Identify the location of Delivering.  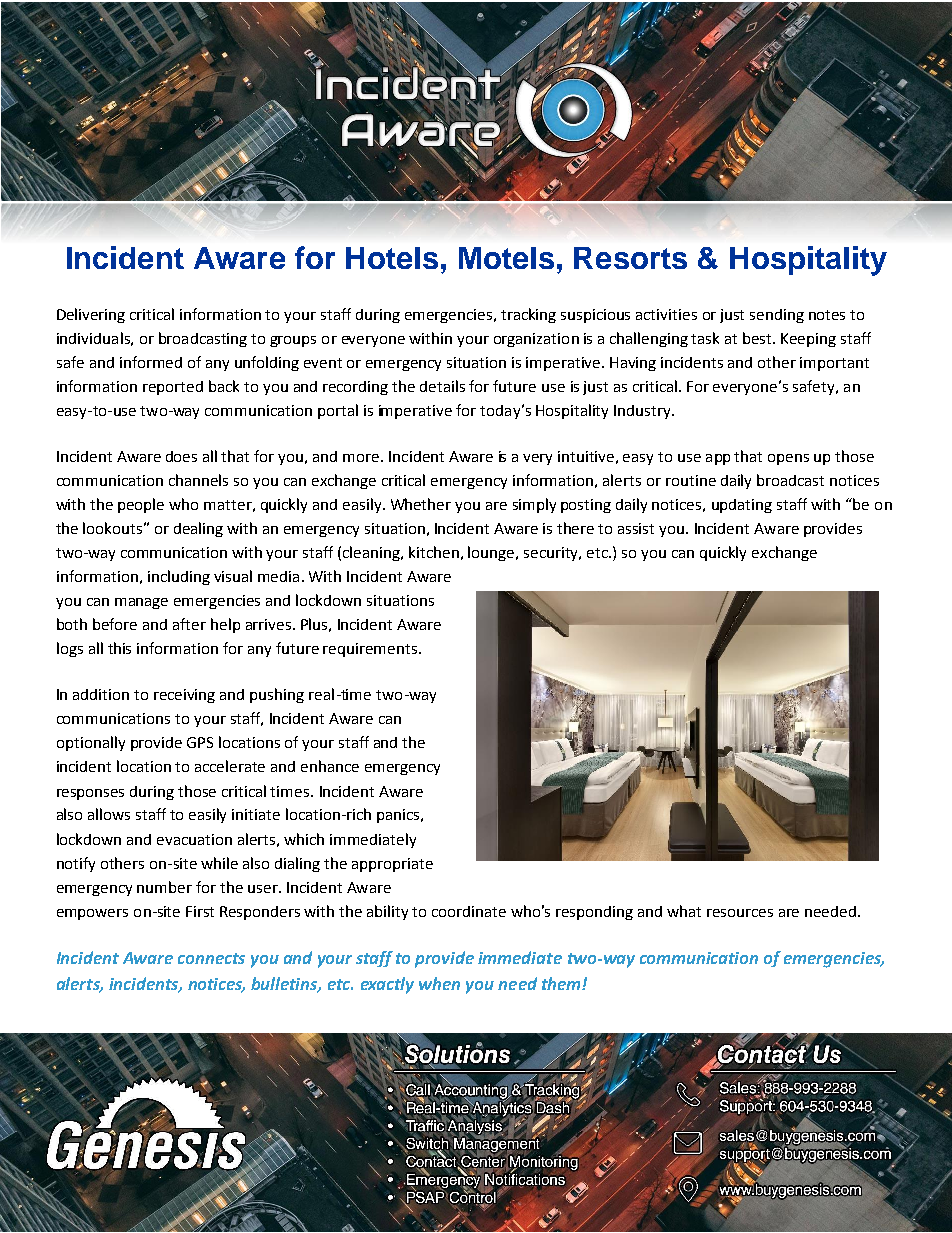
(91, 315).
